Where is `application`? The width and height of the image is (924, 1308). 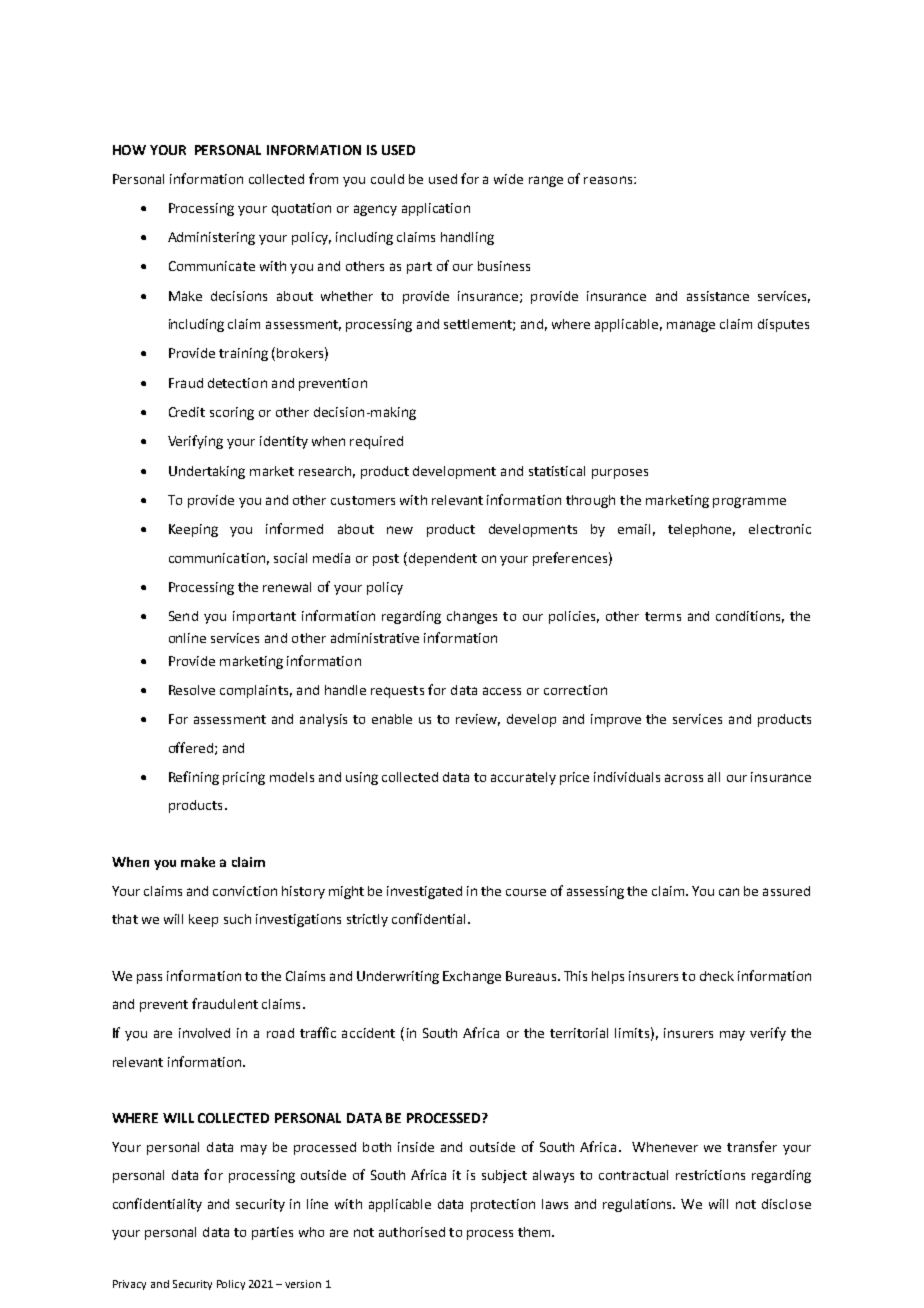 application is located at coordinates (436, 209).
